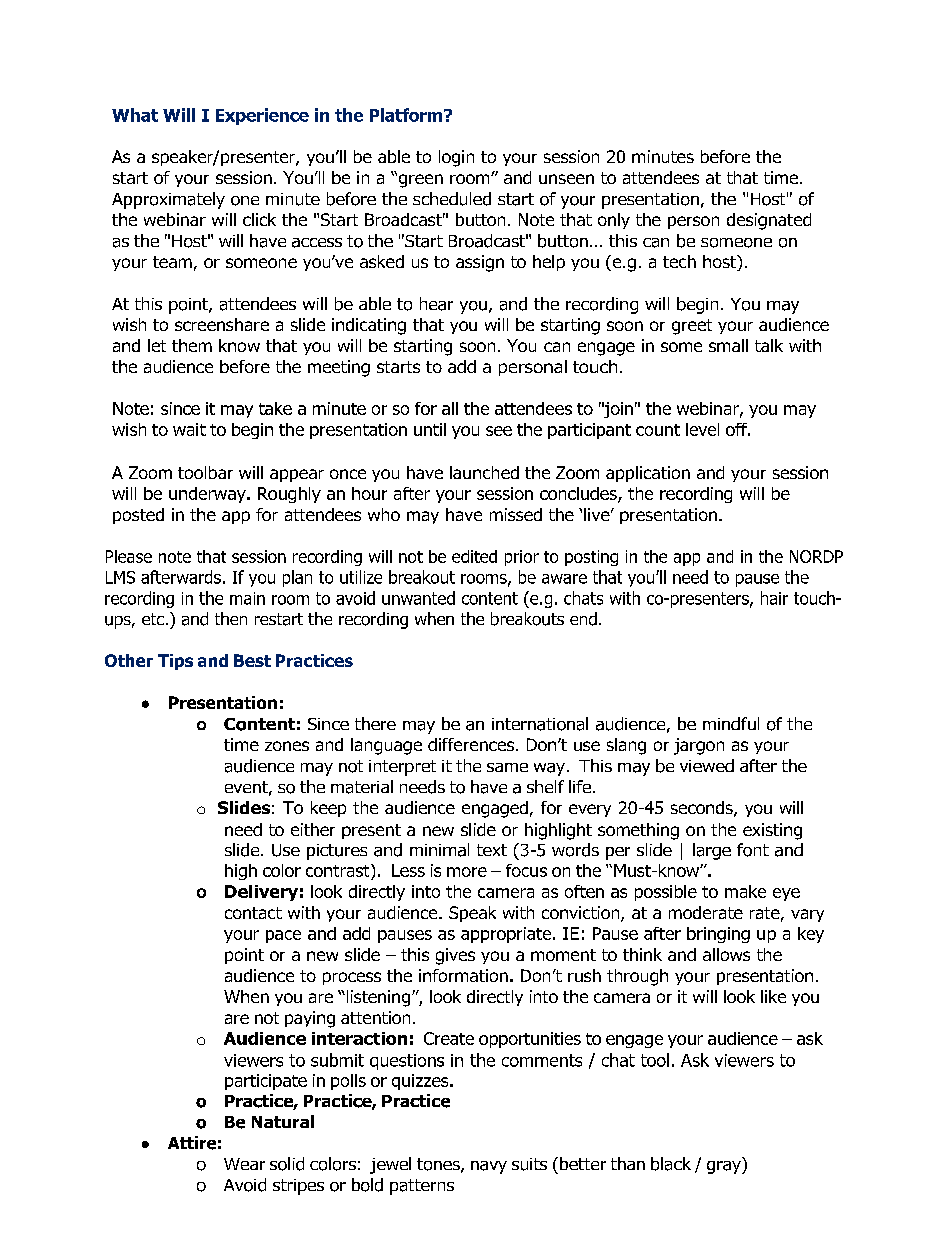 Image resolution: width=952 pixels, height=1233 pixels. Describe the element at coordinates (189, 429) in the screenshot. I see `wait` at that location.
